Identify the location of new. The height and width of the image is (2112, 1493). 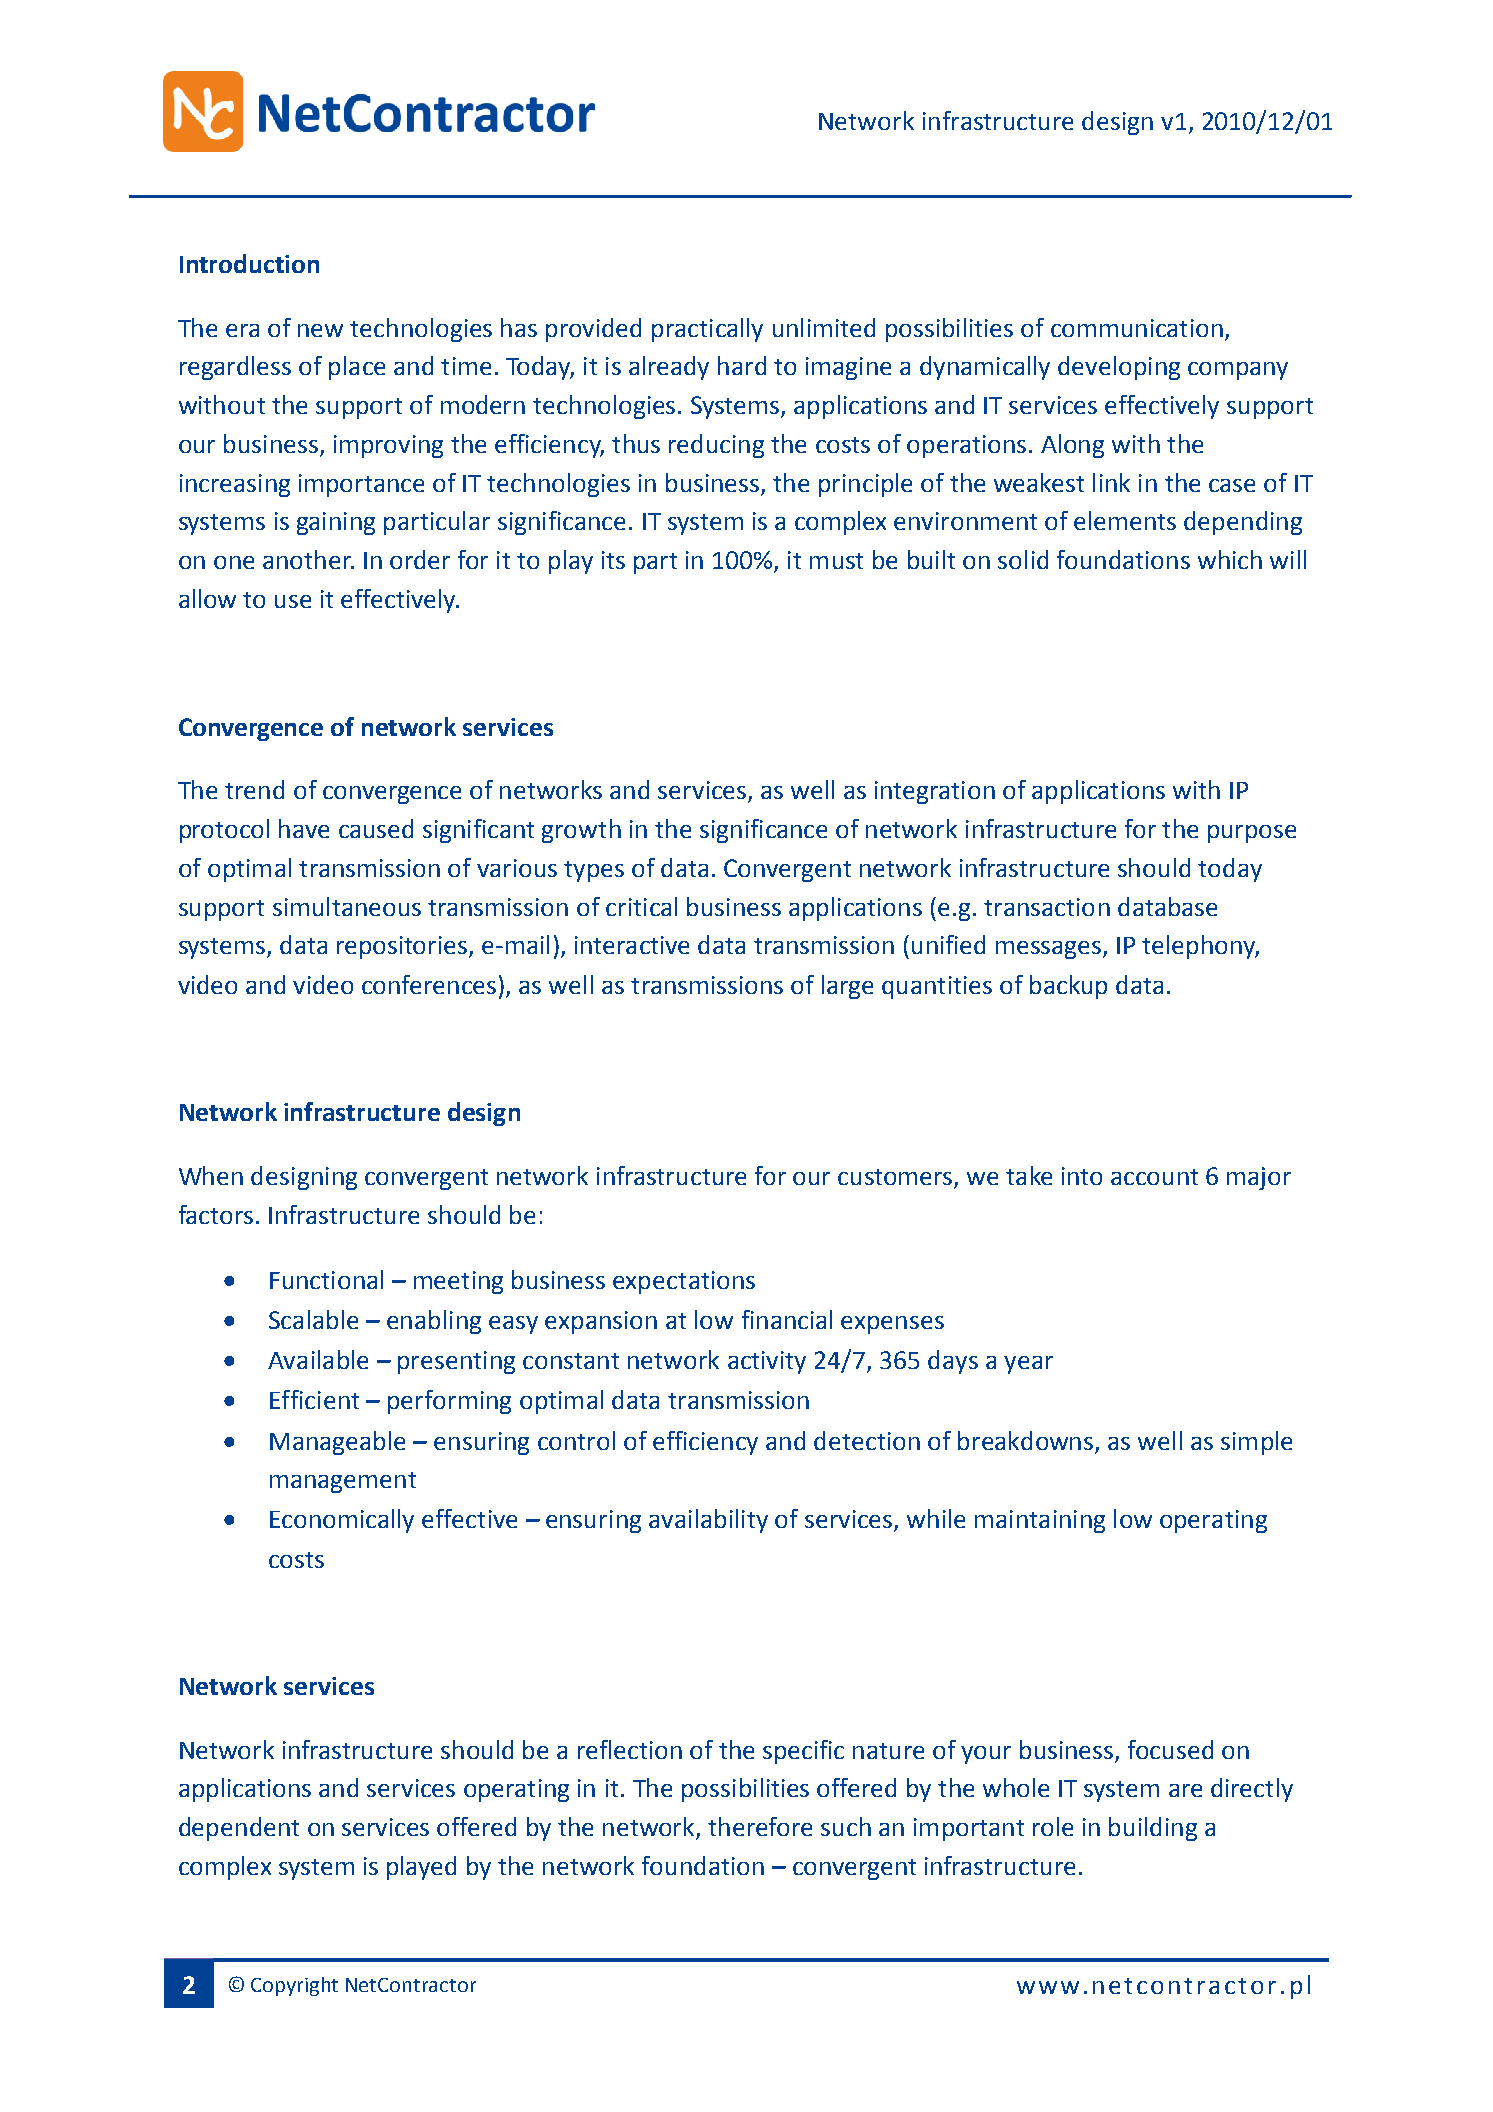
(320, 330).
